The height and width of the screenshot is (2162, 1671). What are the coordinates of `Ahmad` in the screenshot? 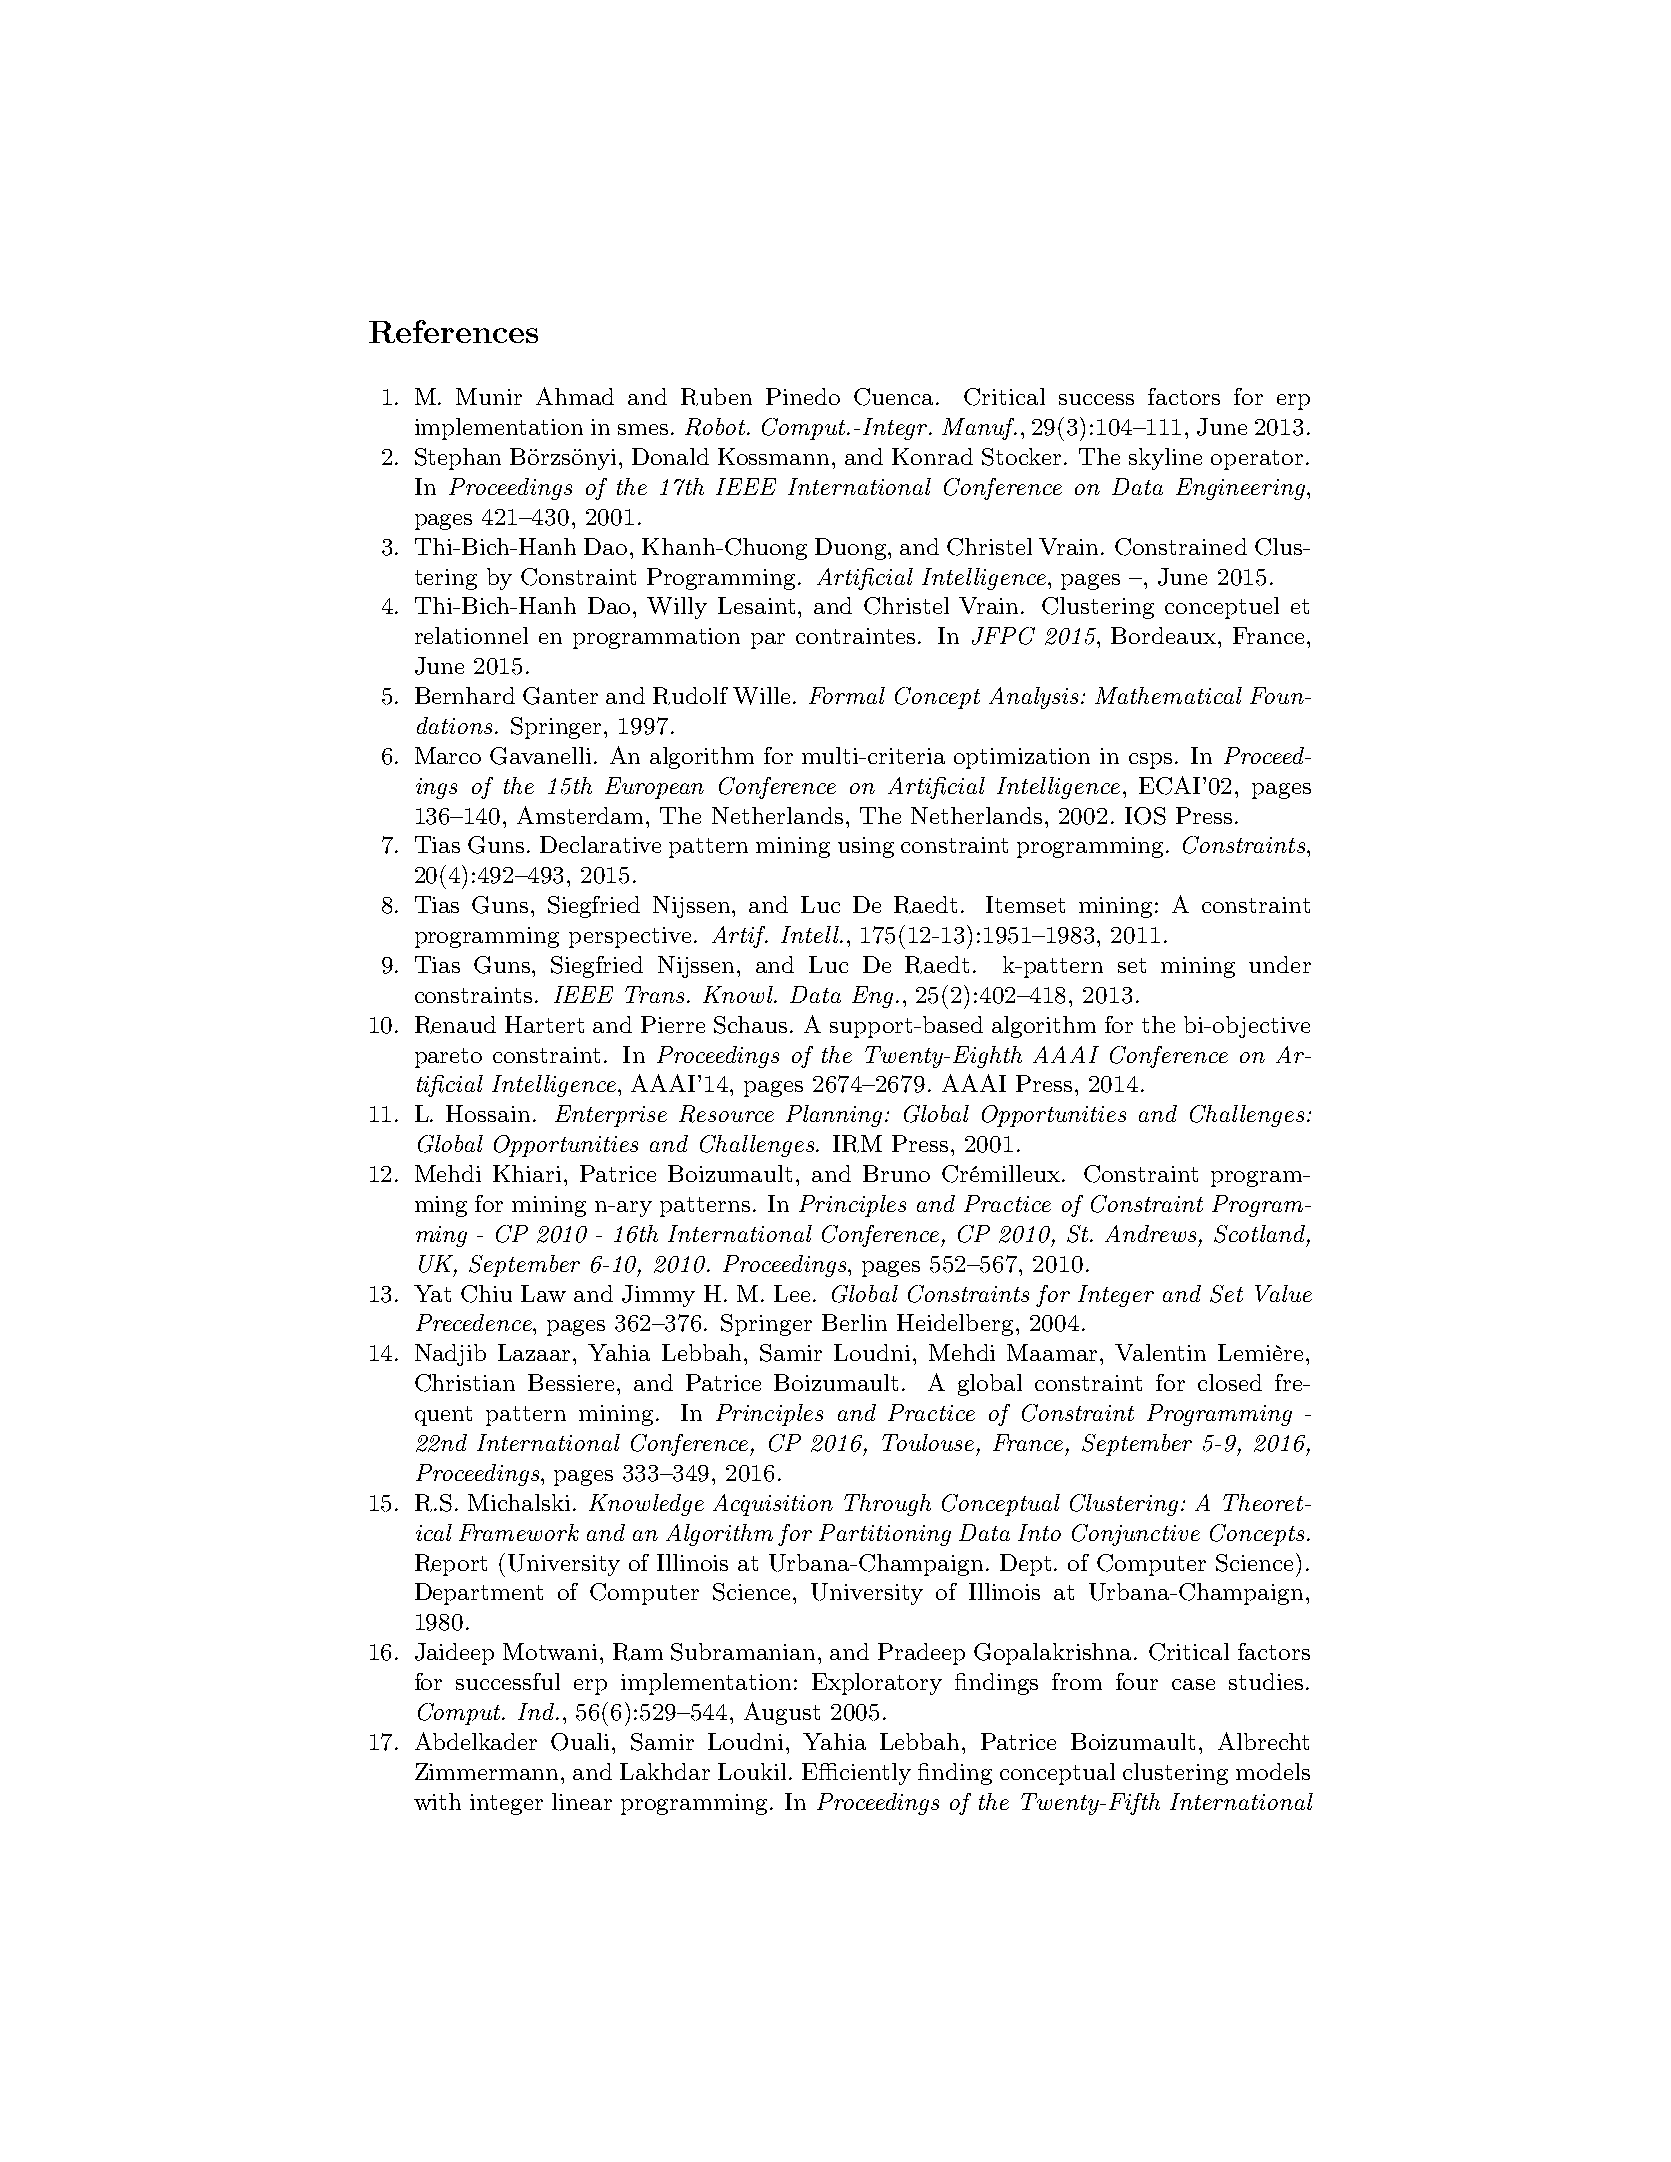 It's located at (575, 396).
